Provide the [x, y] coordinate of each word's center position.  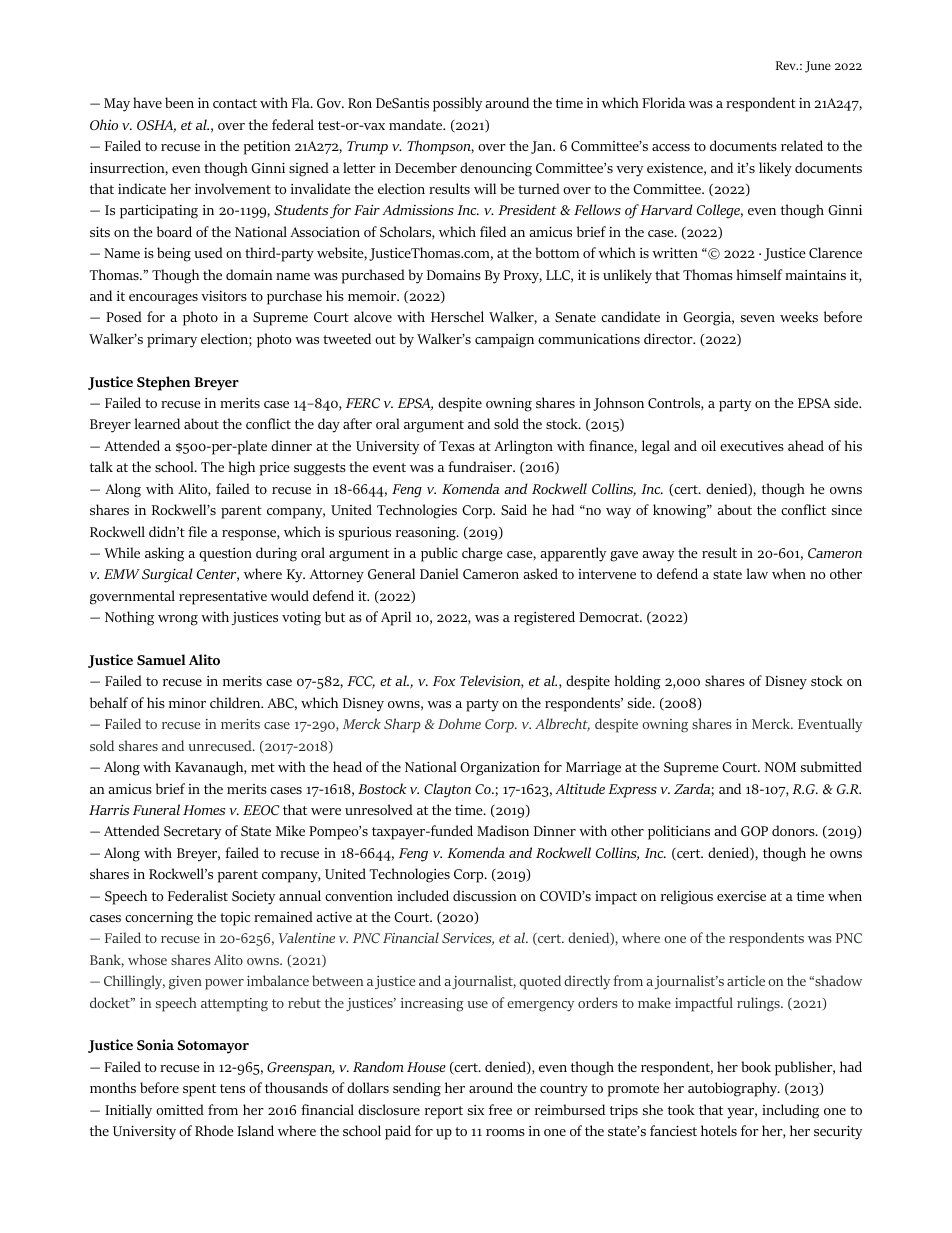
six [476, 1110]
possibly [457, 104]
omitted [180, 1109]
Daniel [439, 573]
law [757, 573]
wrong [178, 620]
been [179, 102]
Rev [787, 65]
